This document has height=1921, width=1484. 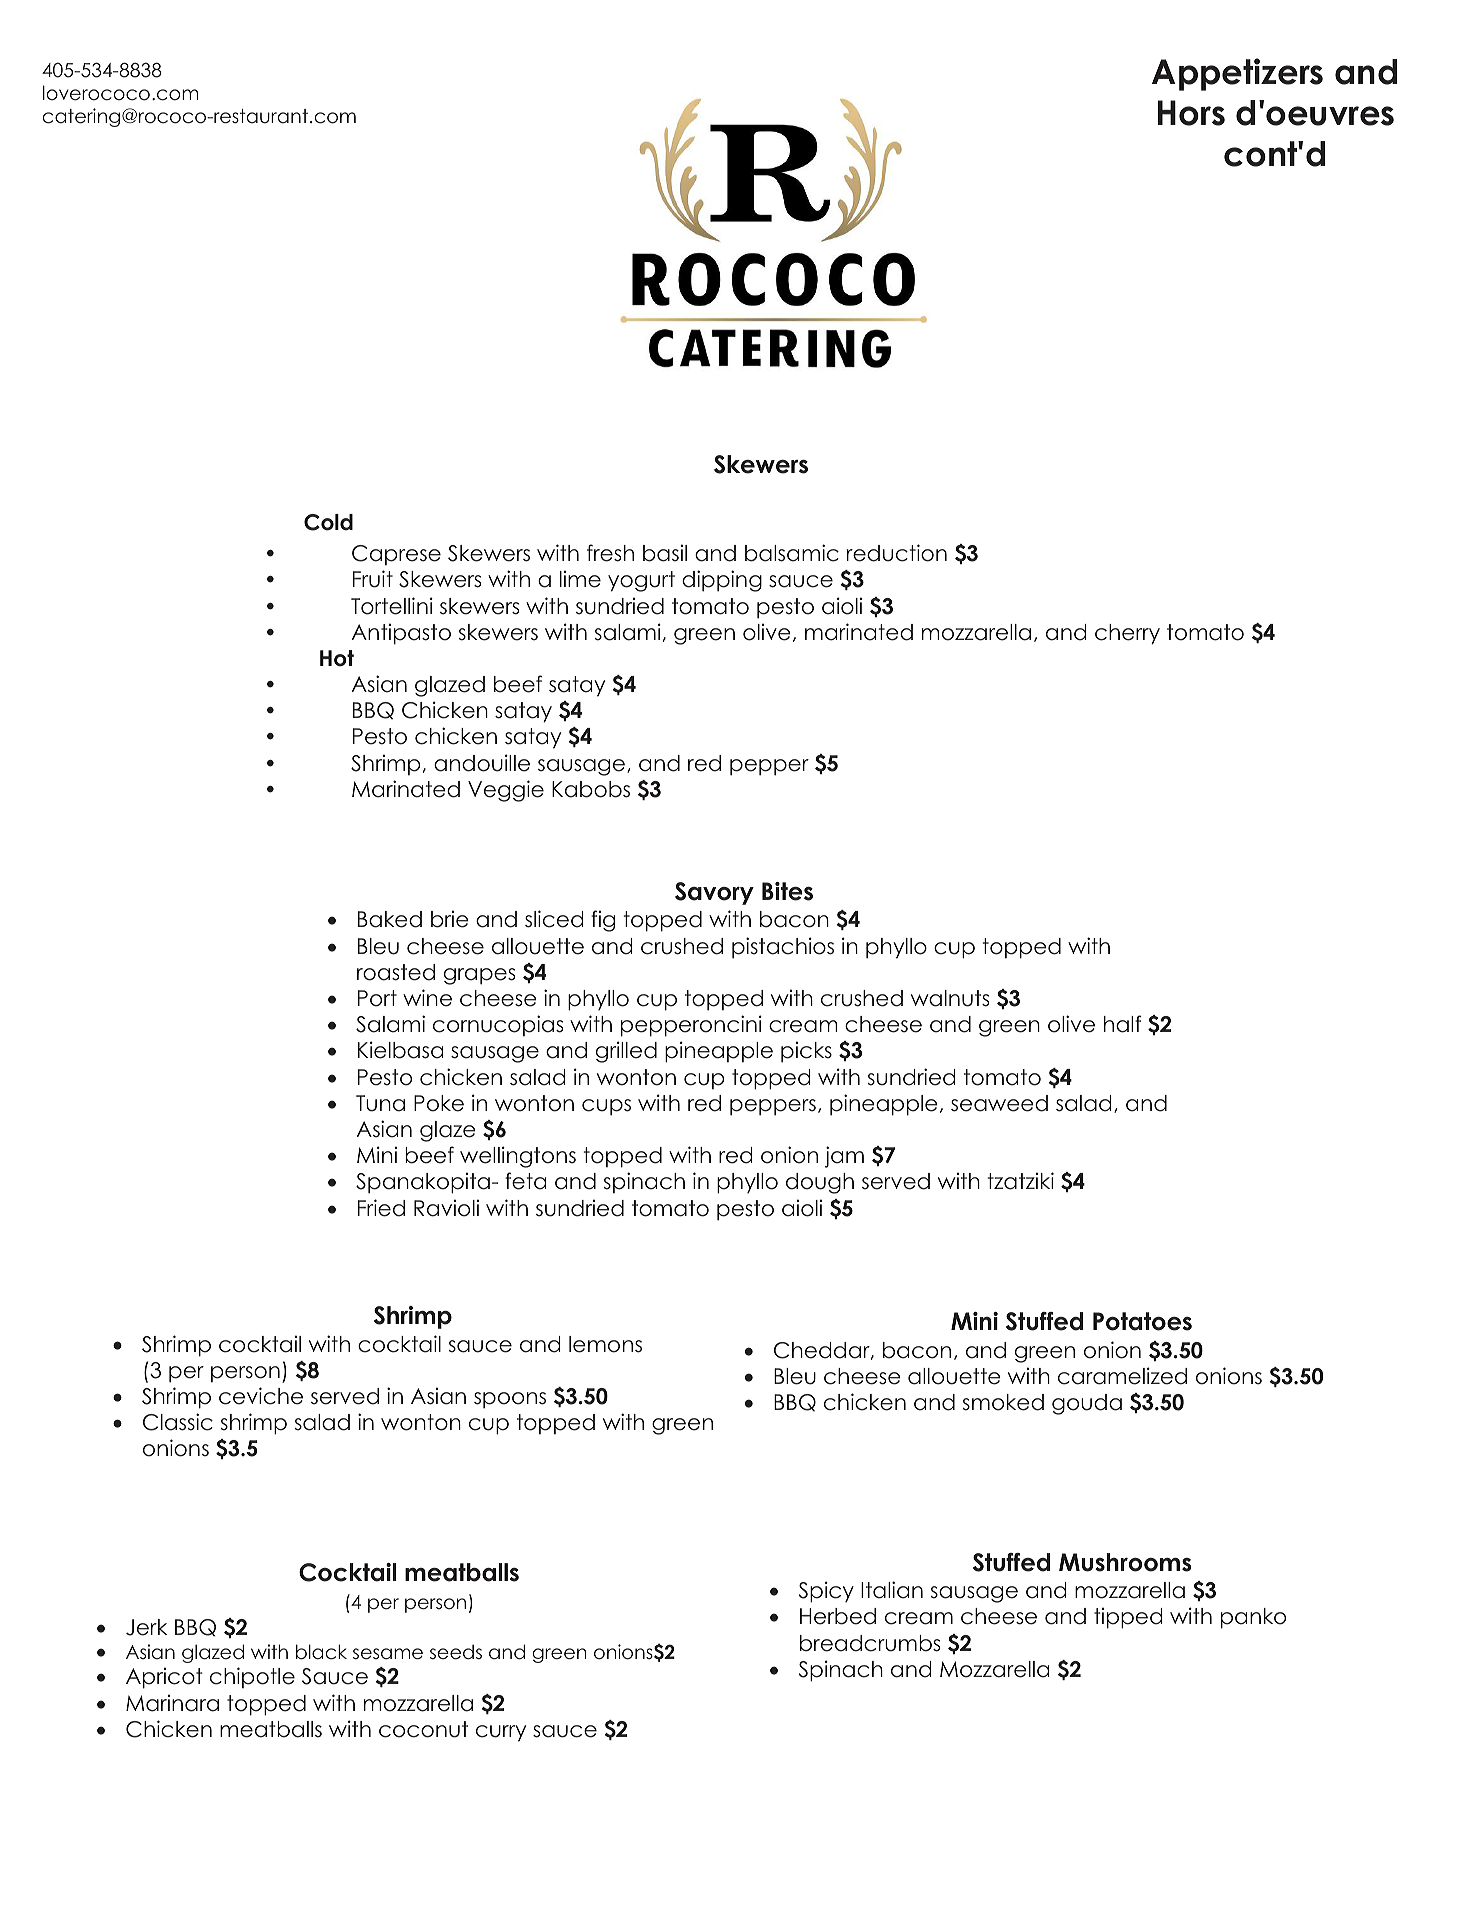 What do you see at coordinates (328, 522) in the document?
I see `Cold` at bounding box center [328, 522].
